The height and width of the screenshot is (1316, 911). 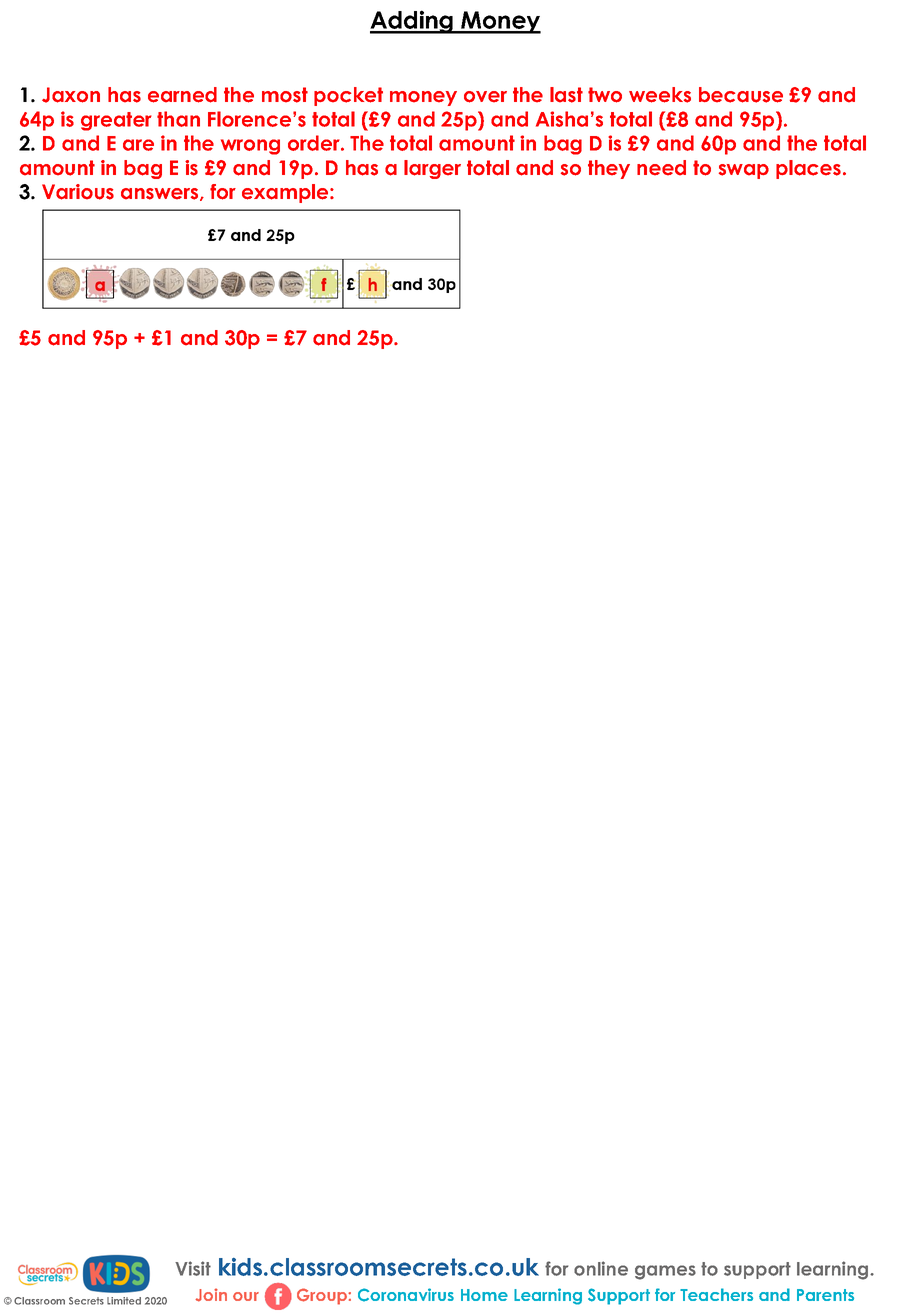 What do you see at coordinates (716, 1294) in the screenshot?
I see `Teachers` at bounding box center [716, 1294].
